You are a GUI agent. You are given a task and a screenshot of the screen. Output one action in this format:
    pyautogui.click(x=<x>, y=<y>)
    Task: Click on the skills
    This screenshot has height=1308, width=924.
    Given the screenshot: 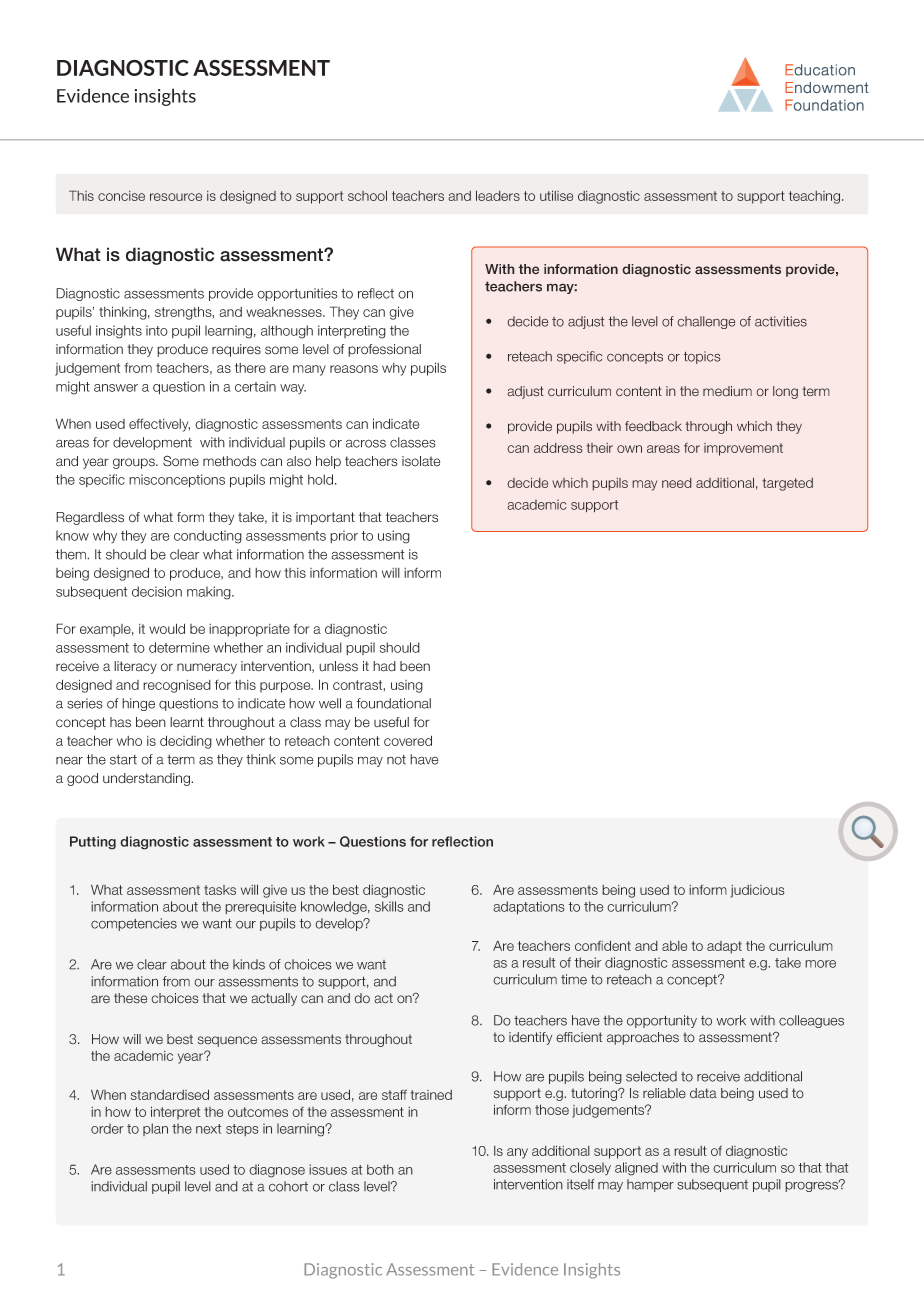 What is the action you would take?
    pyautogui.click(x=389, y=906)
